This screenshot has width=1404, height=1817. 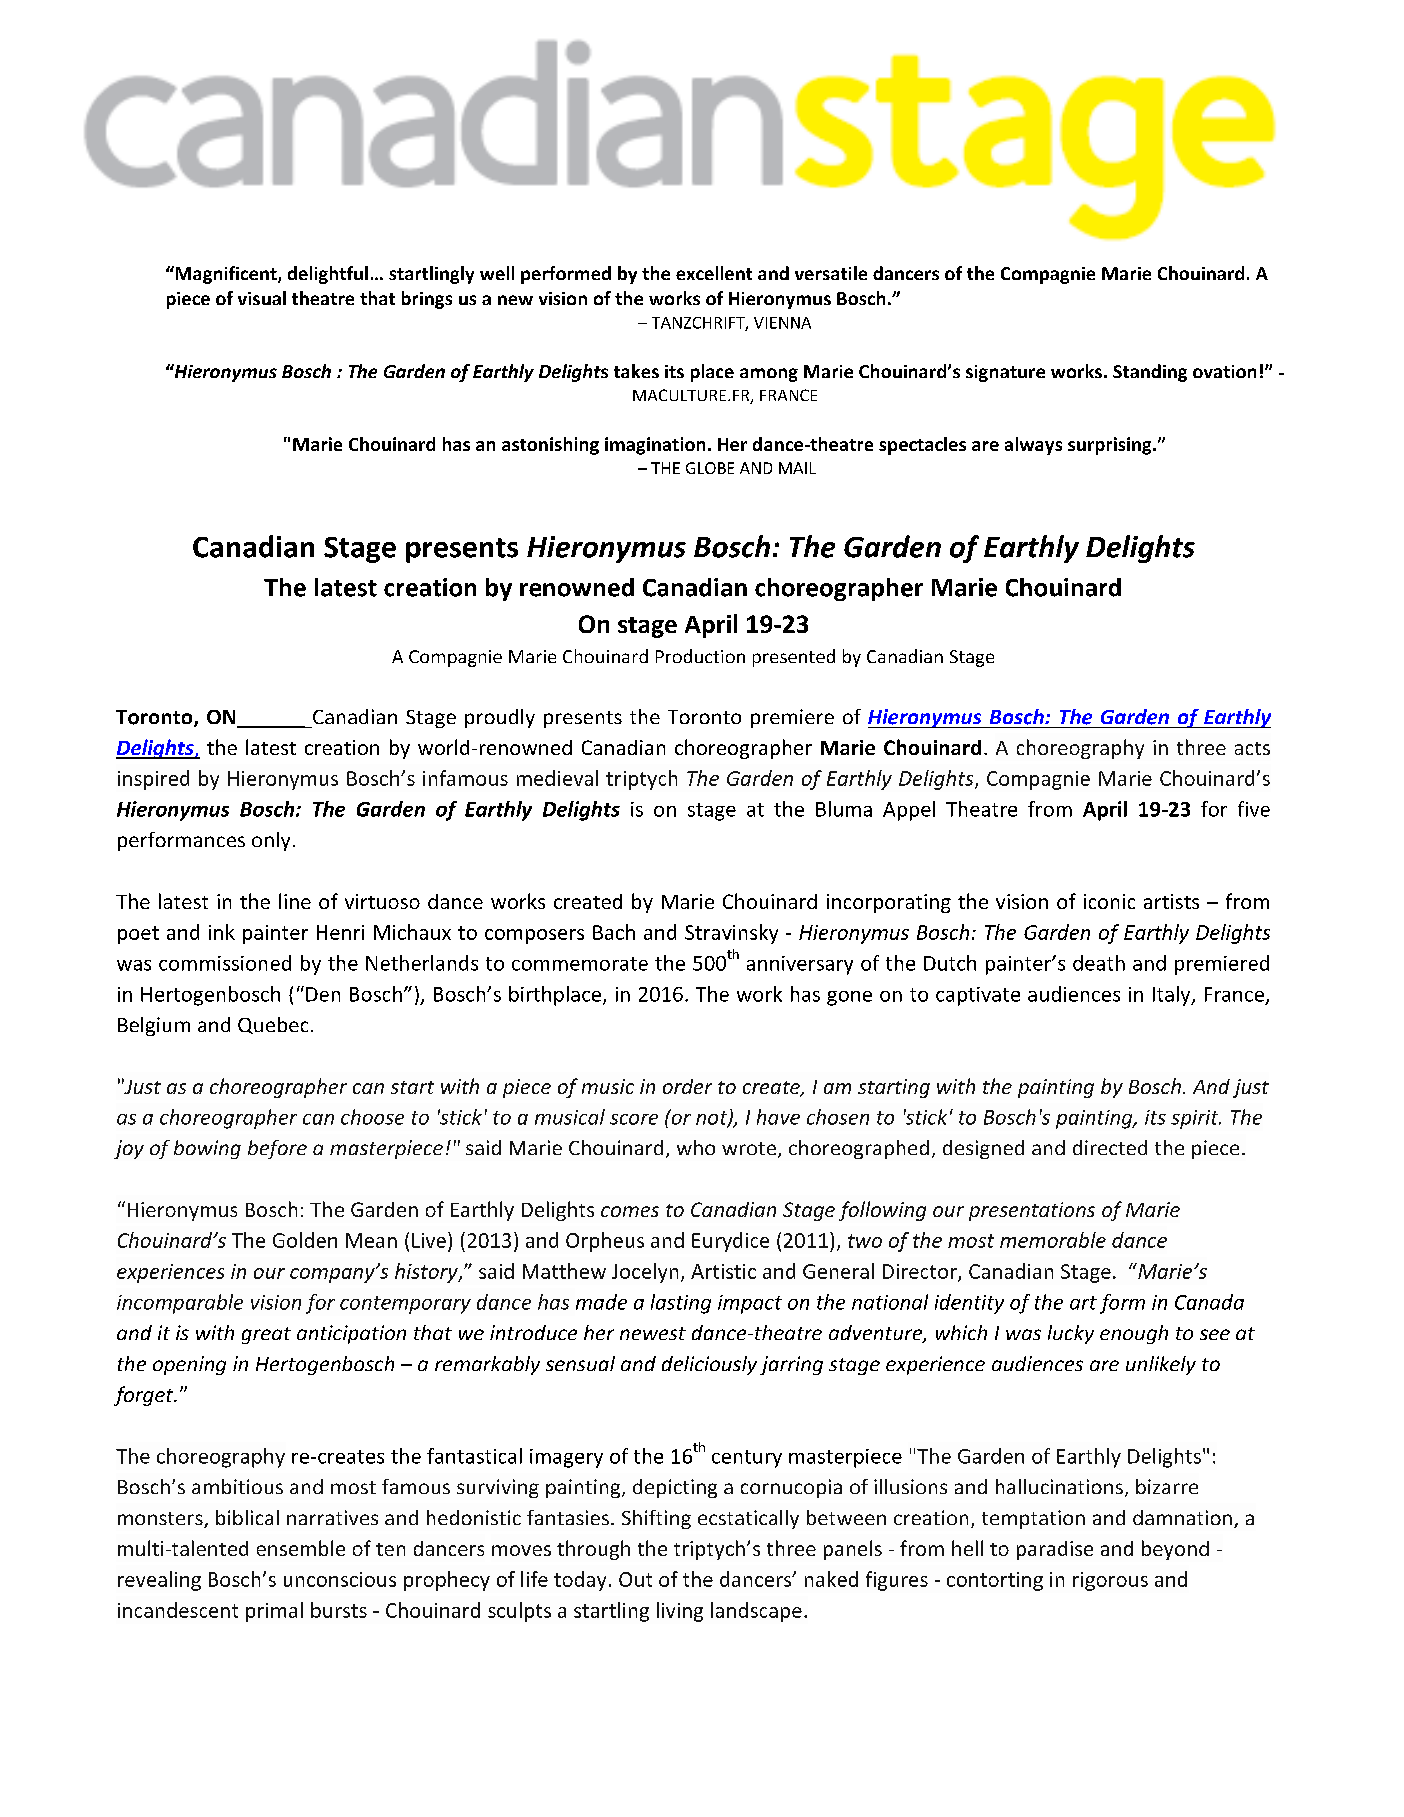 I want to click on rigorous, so click(x=1110, y=1581).
